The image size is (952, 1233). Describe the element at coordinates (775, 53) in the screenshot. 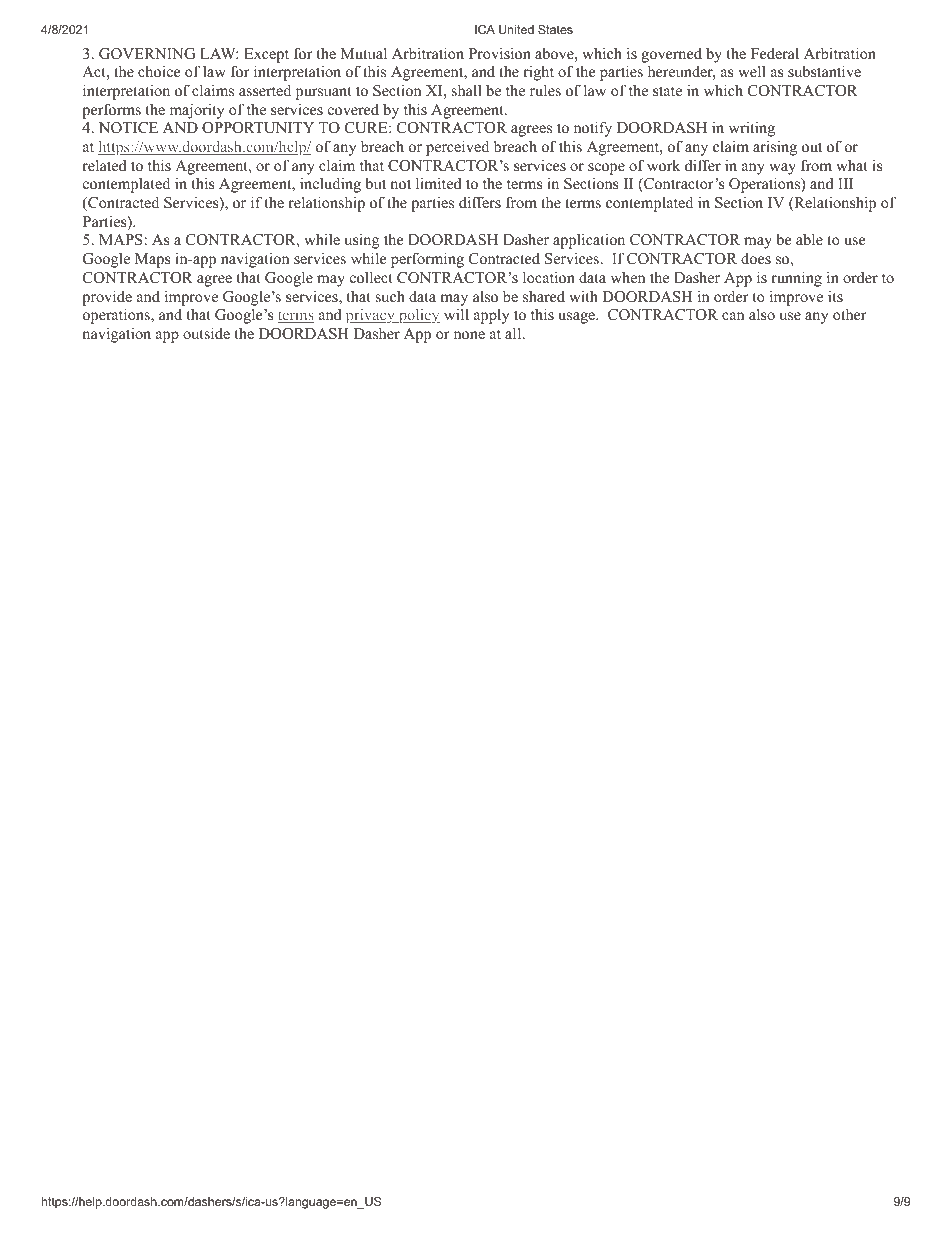

I see `Federal` at that location.
